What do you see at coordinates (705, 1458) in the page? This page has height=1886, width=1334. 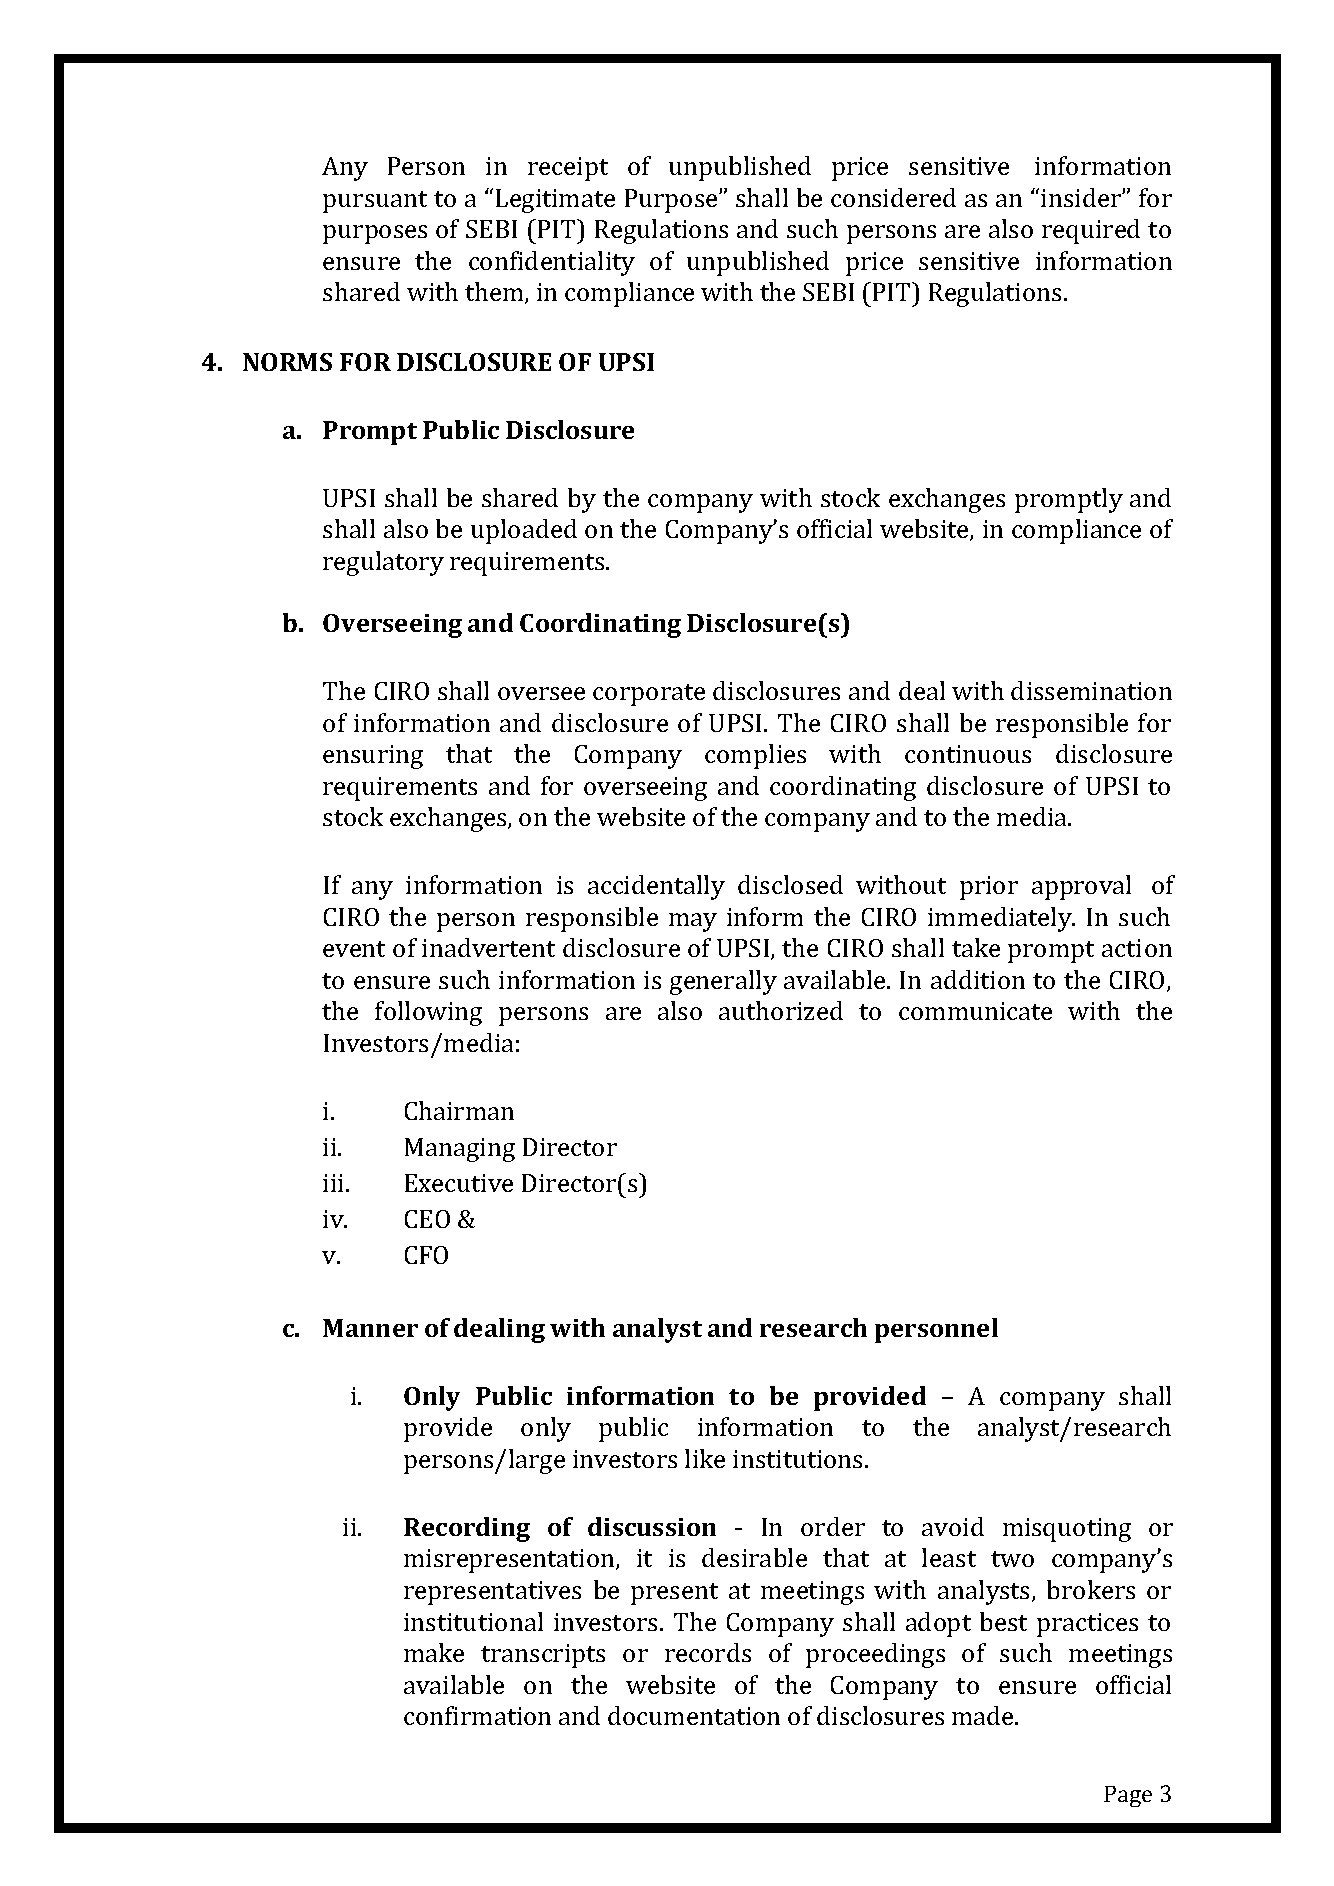 I see `like` at bounding box center [705, 1458].
